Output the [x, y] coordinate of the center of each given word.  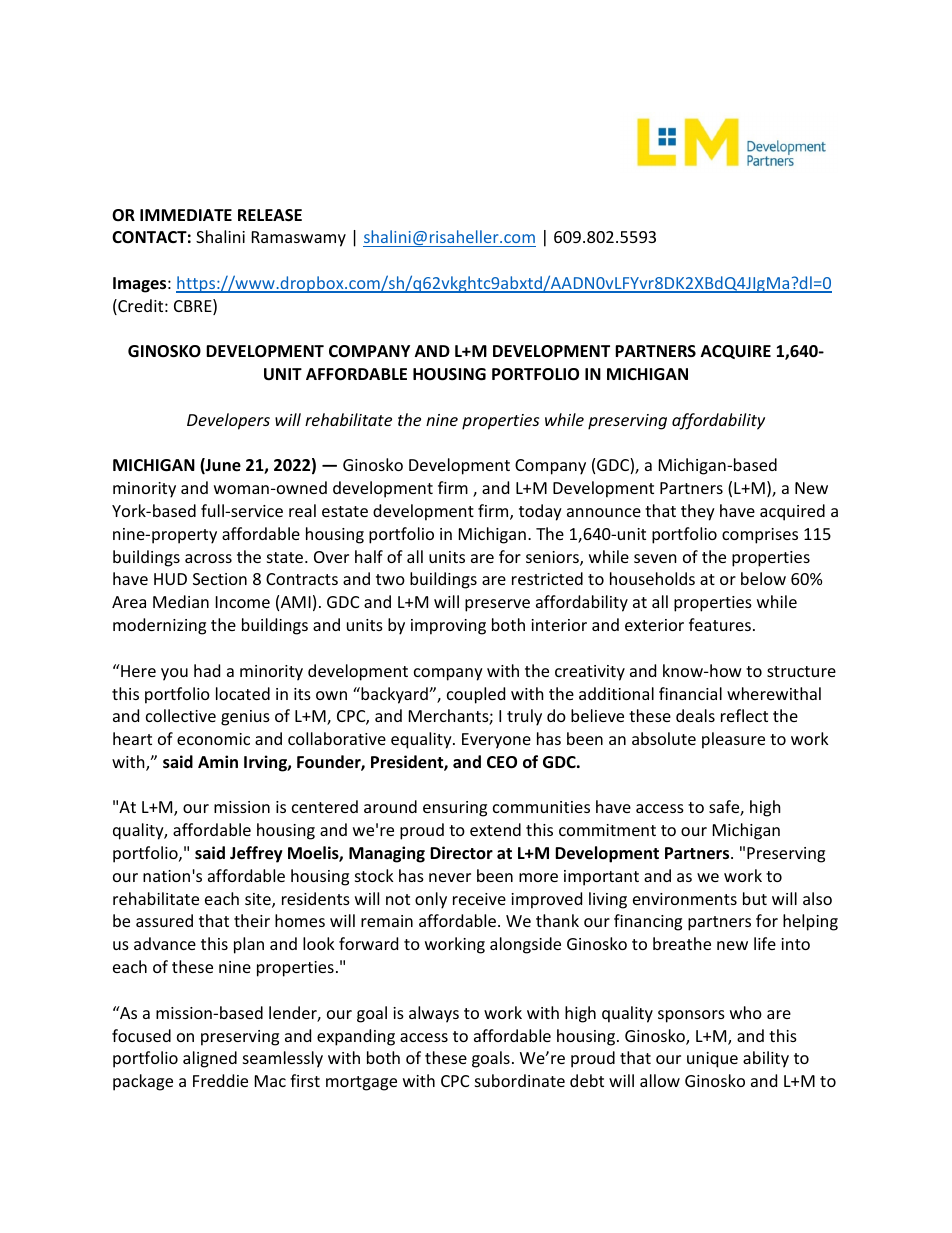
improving [448, 627]
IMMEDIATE [186, 215]
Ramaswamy [299, 239]
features [720, 624]
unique [712, 1060]
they [698, 512]
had [207, 670]
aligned [210, 1059]
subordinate [520, 1080]
